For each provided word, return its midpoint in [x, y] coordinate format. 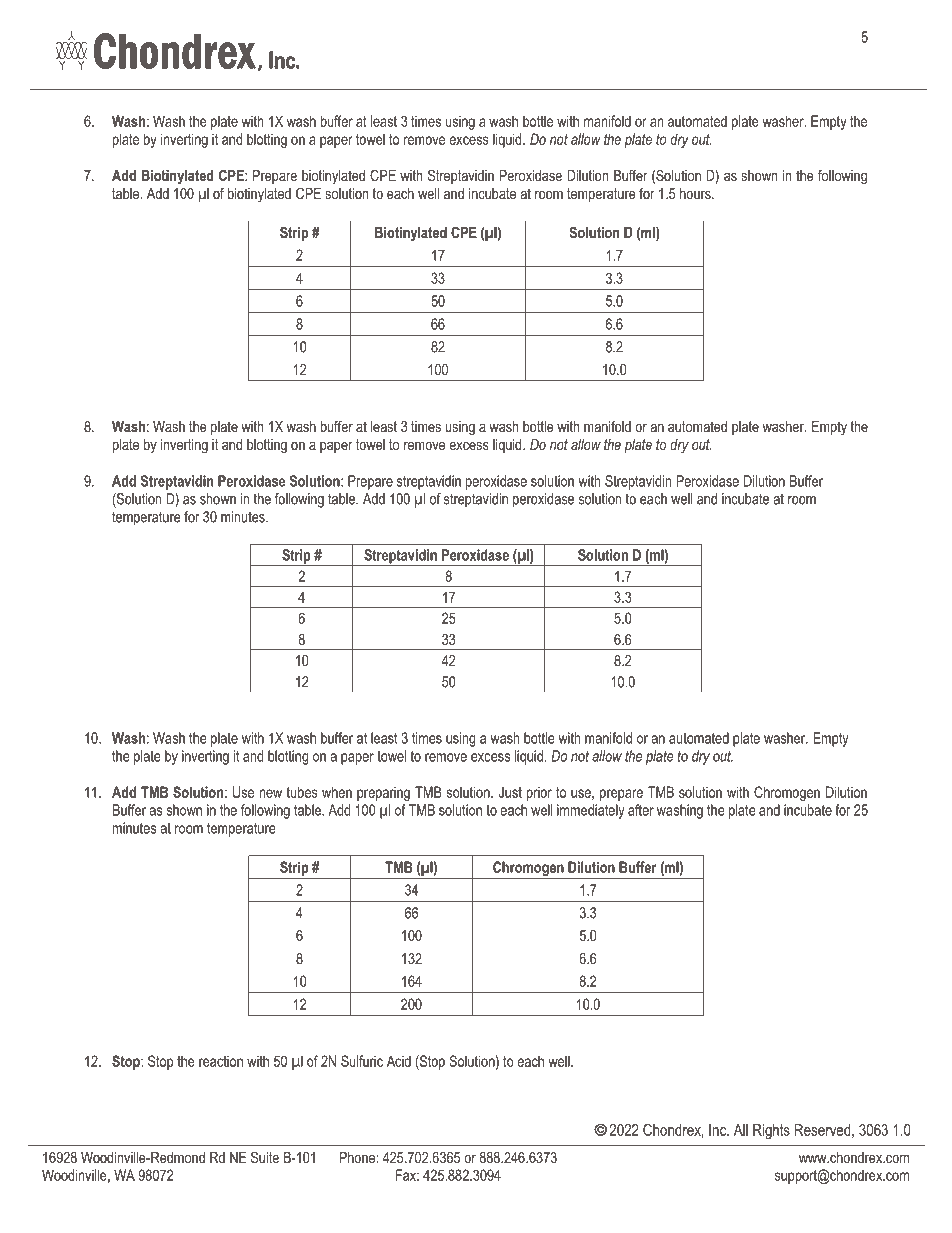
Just [510, 792]
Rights [771, 1131]
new [271, 793]
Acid [399, 1061]
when [337, 792]
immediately [591, 811]
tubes [302, 792]
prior [539, 793]
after [641, 810]
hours [696, 193]
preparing [383, 793]
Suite [265, 1157]
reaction [221, 1061]
